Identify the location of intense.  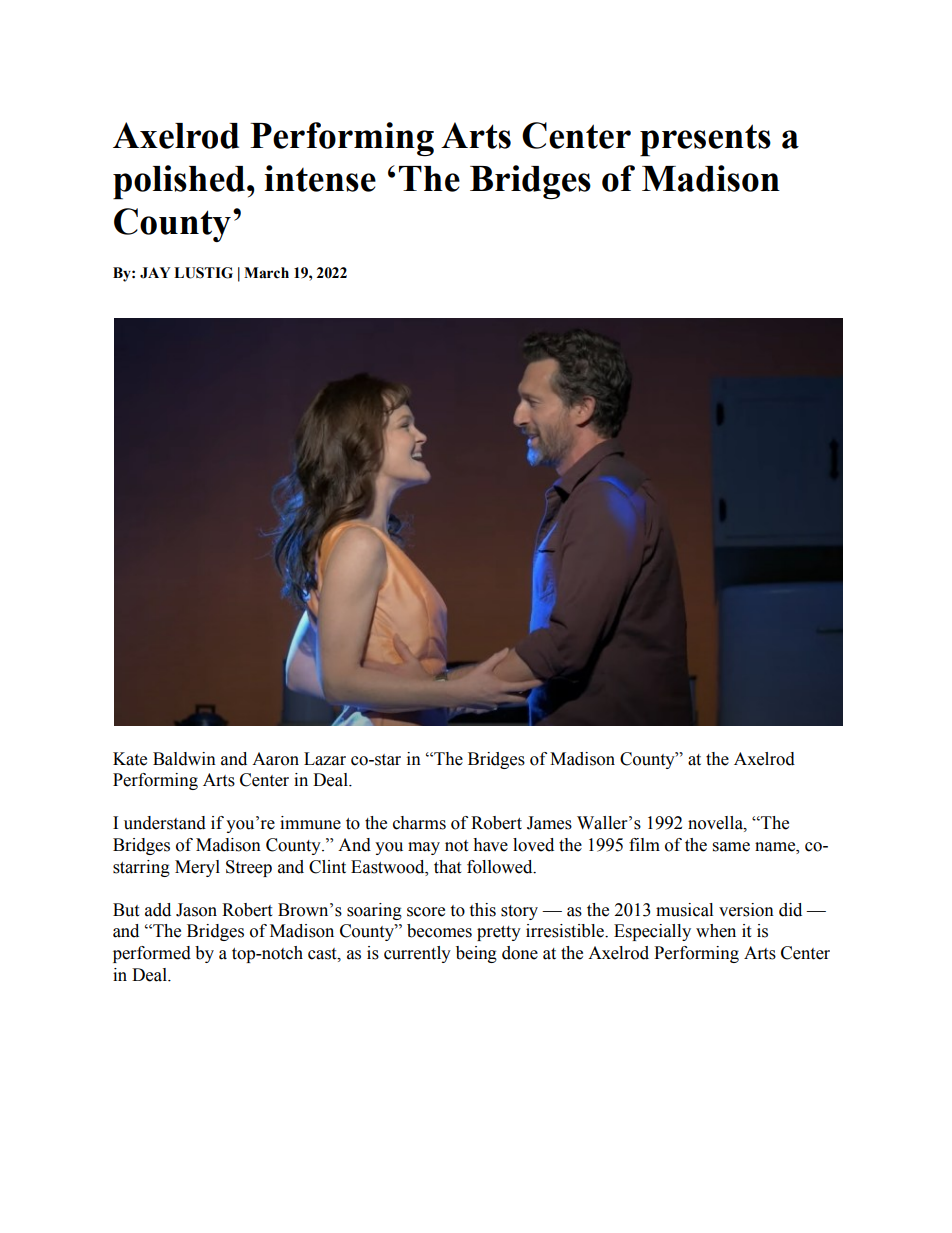
(320, 178).
